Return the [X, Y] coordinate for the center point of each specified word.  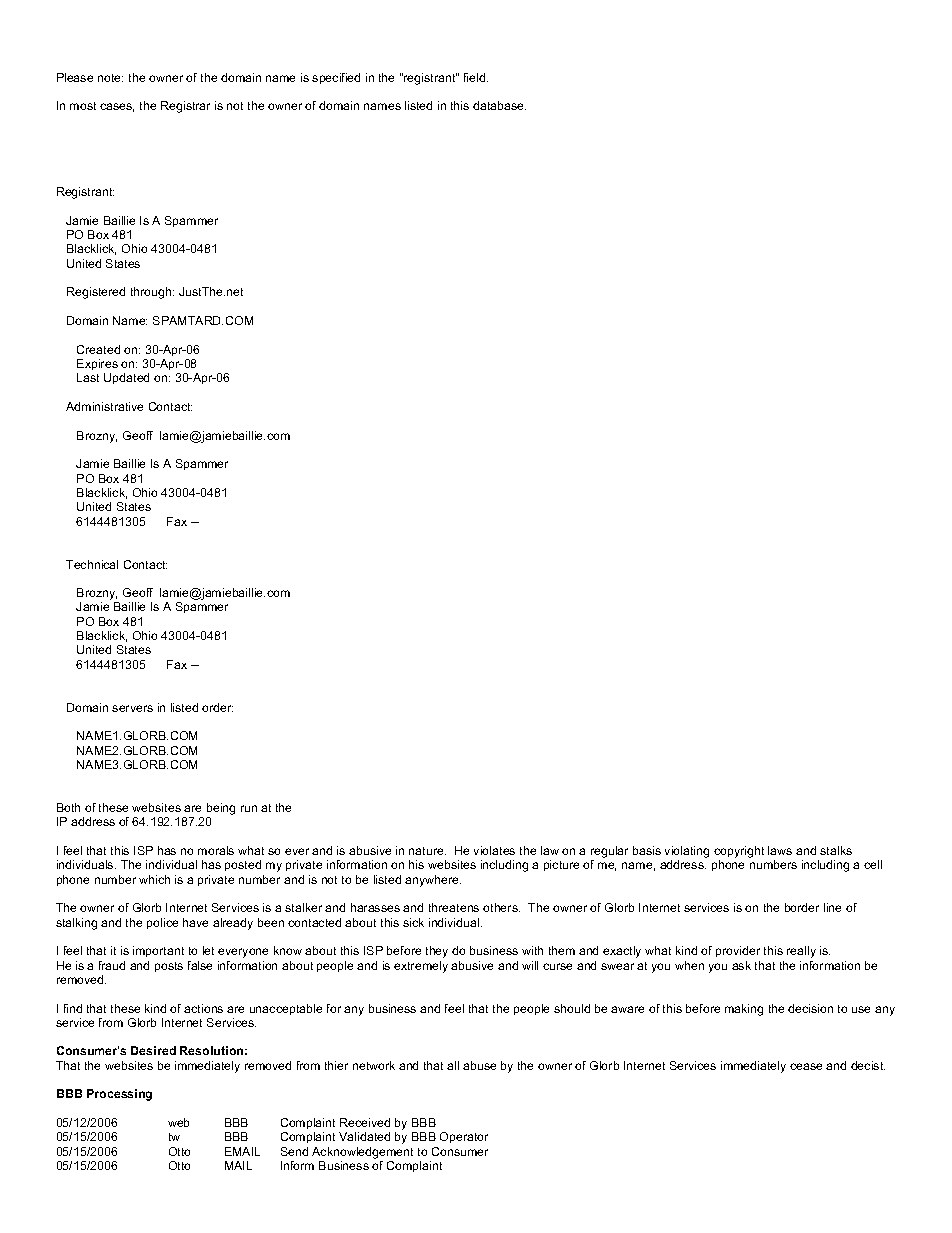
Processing [119, 1095]
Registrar [185, 107]
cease [806, 1066]
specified [336, 78]
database [499, 105]
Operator [464, 1137]
